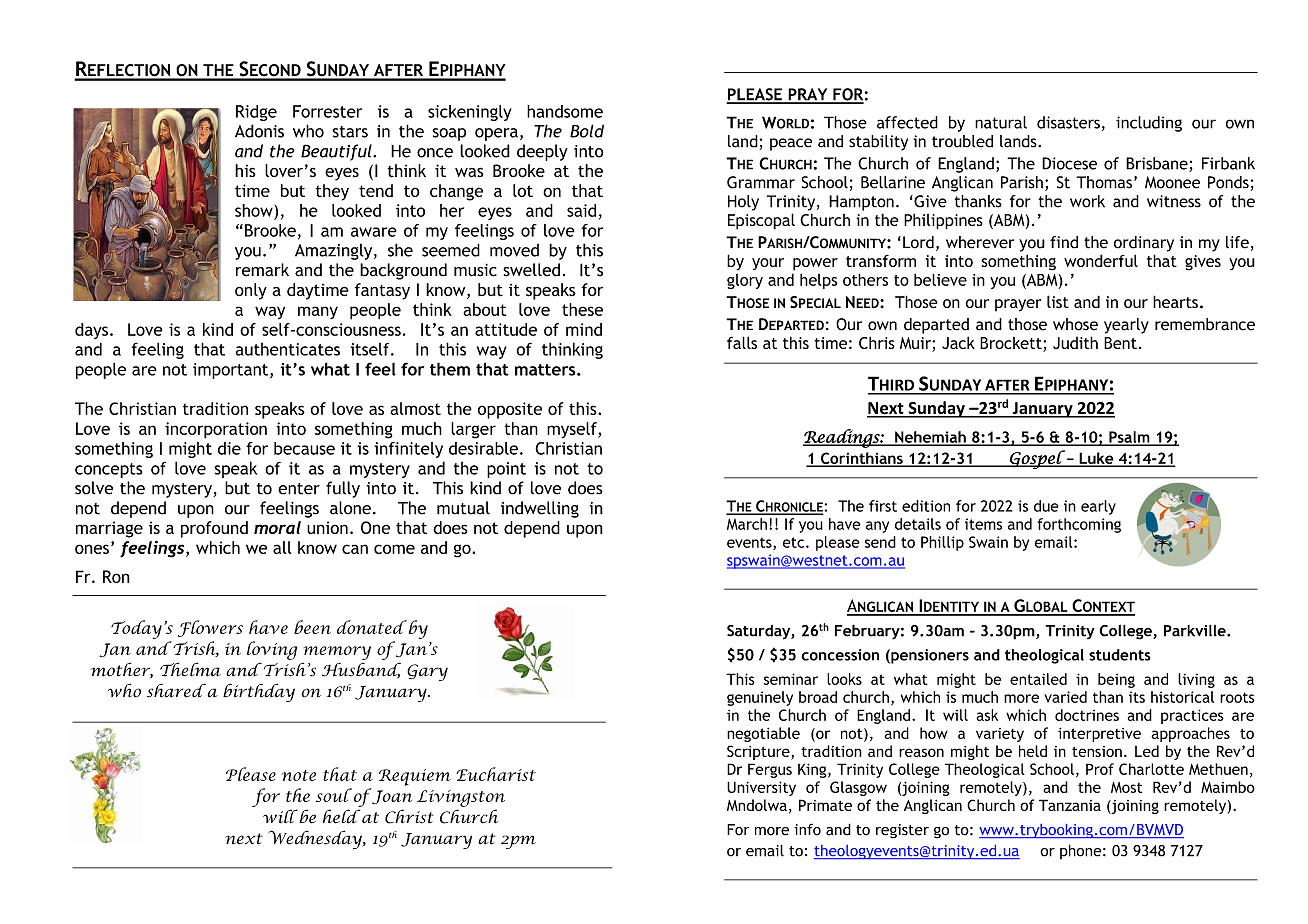  Describe the element at coordinates (791, 679) in the document. I see `seminar` at that location.
